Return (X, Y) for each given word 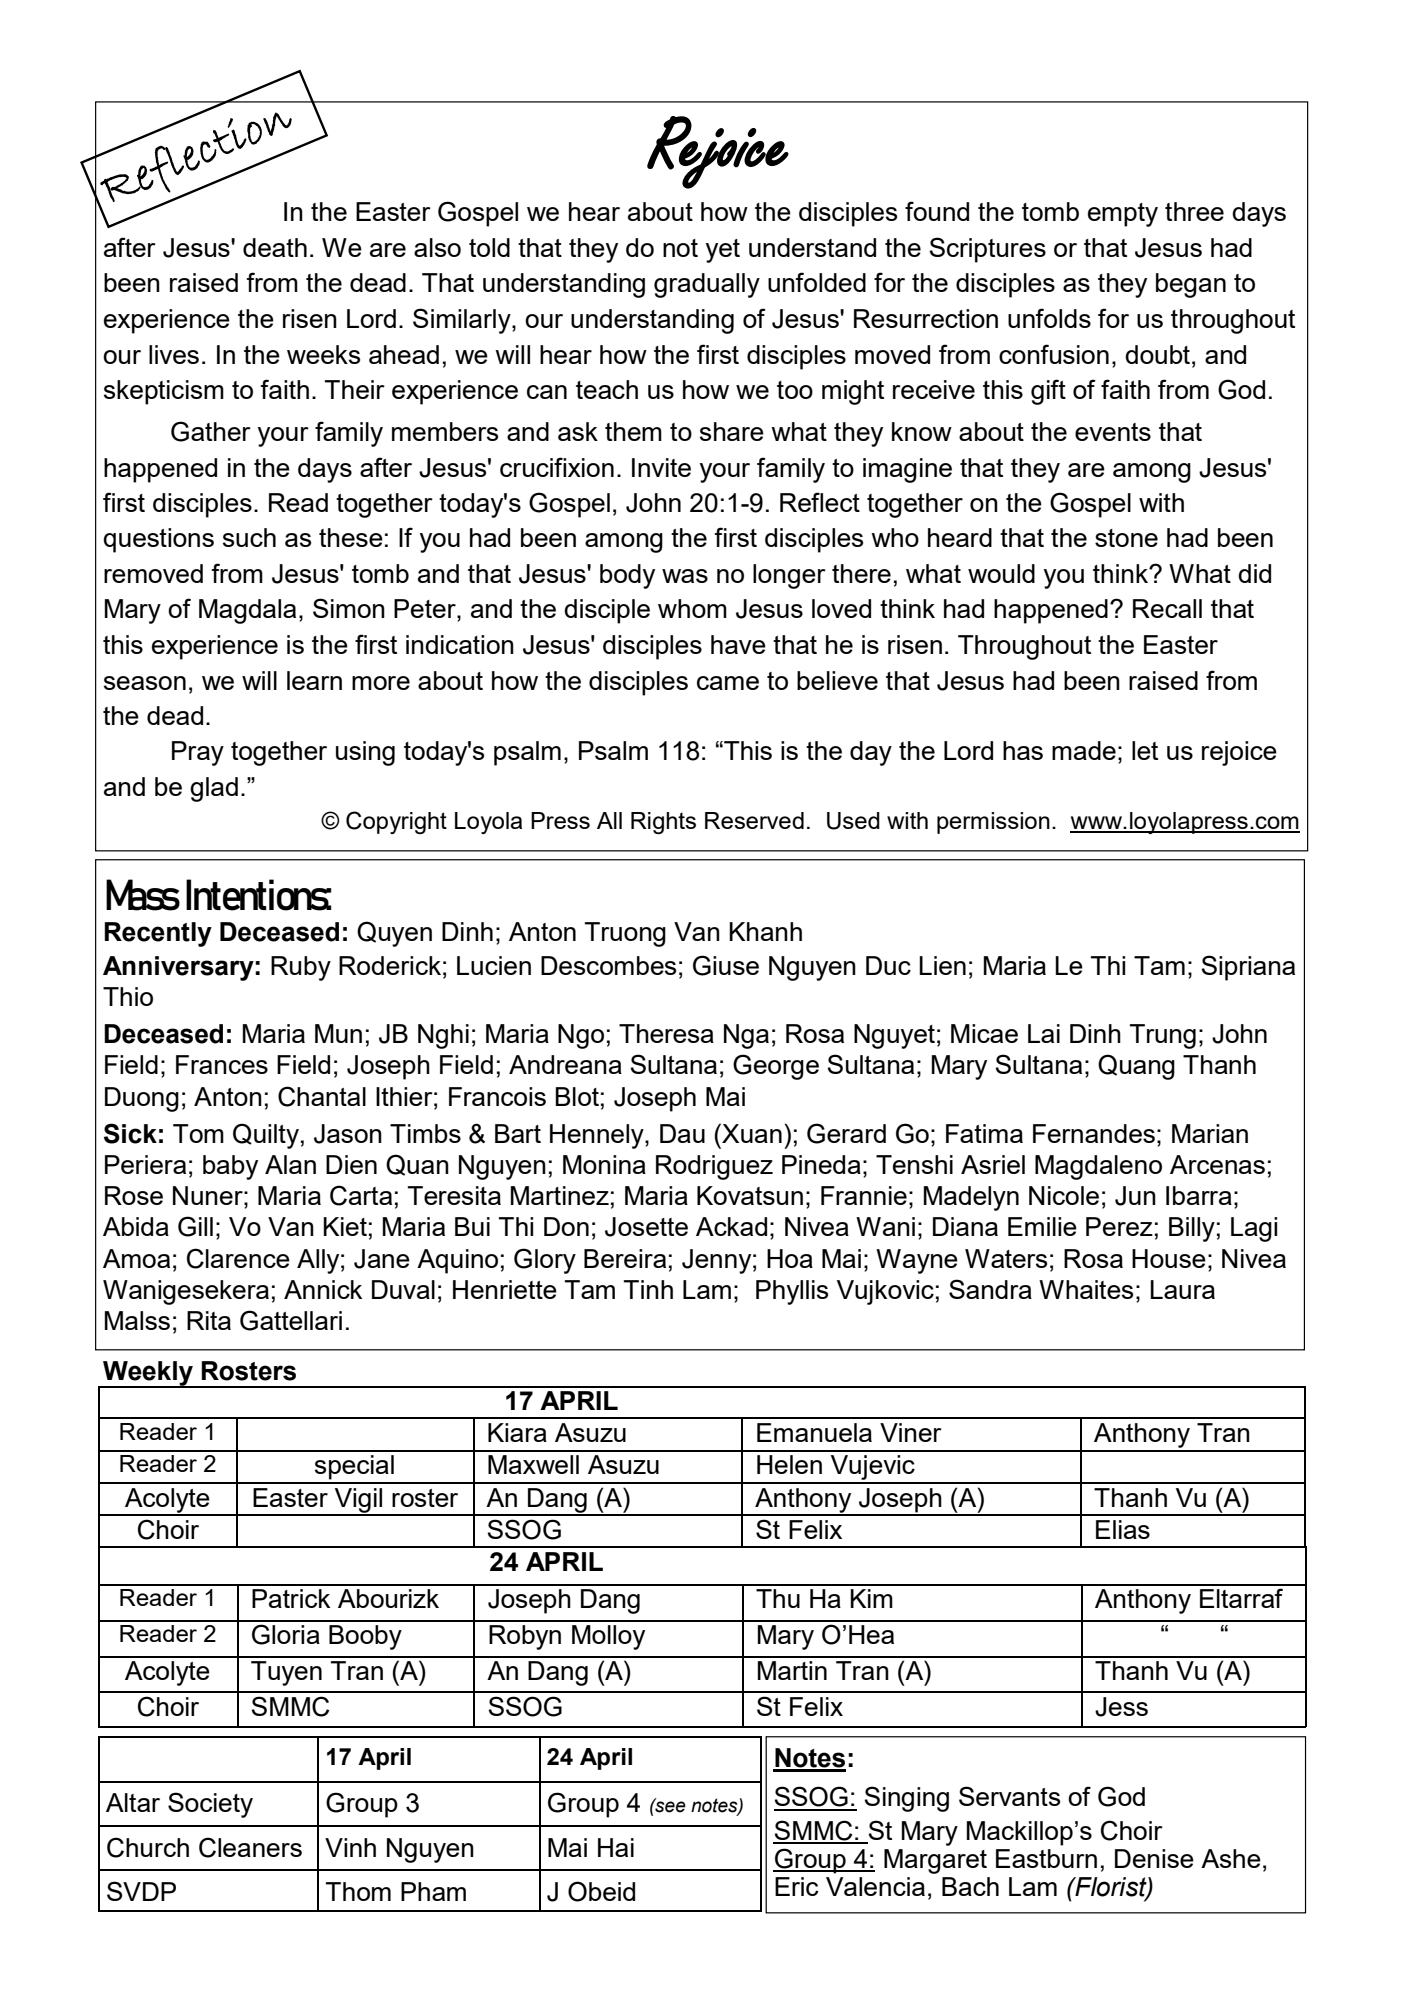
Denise (1154, 1858)
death (275, 247)
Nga (746, 1036)
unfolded (817, 282)
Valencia (875, 1886)
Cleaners (250, 1847)
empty (1123, 215)
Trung (1163, 1036)
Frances (222, 1064)
